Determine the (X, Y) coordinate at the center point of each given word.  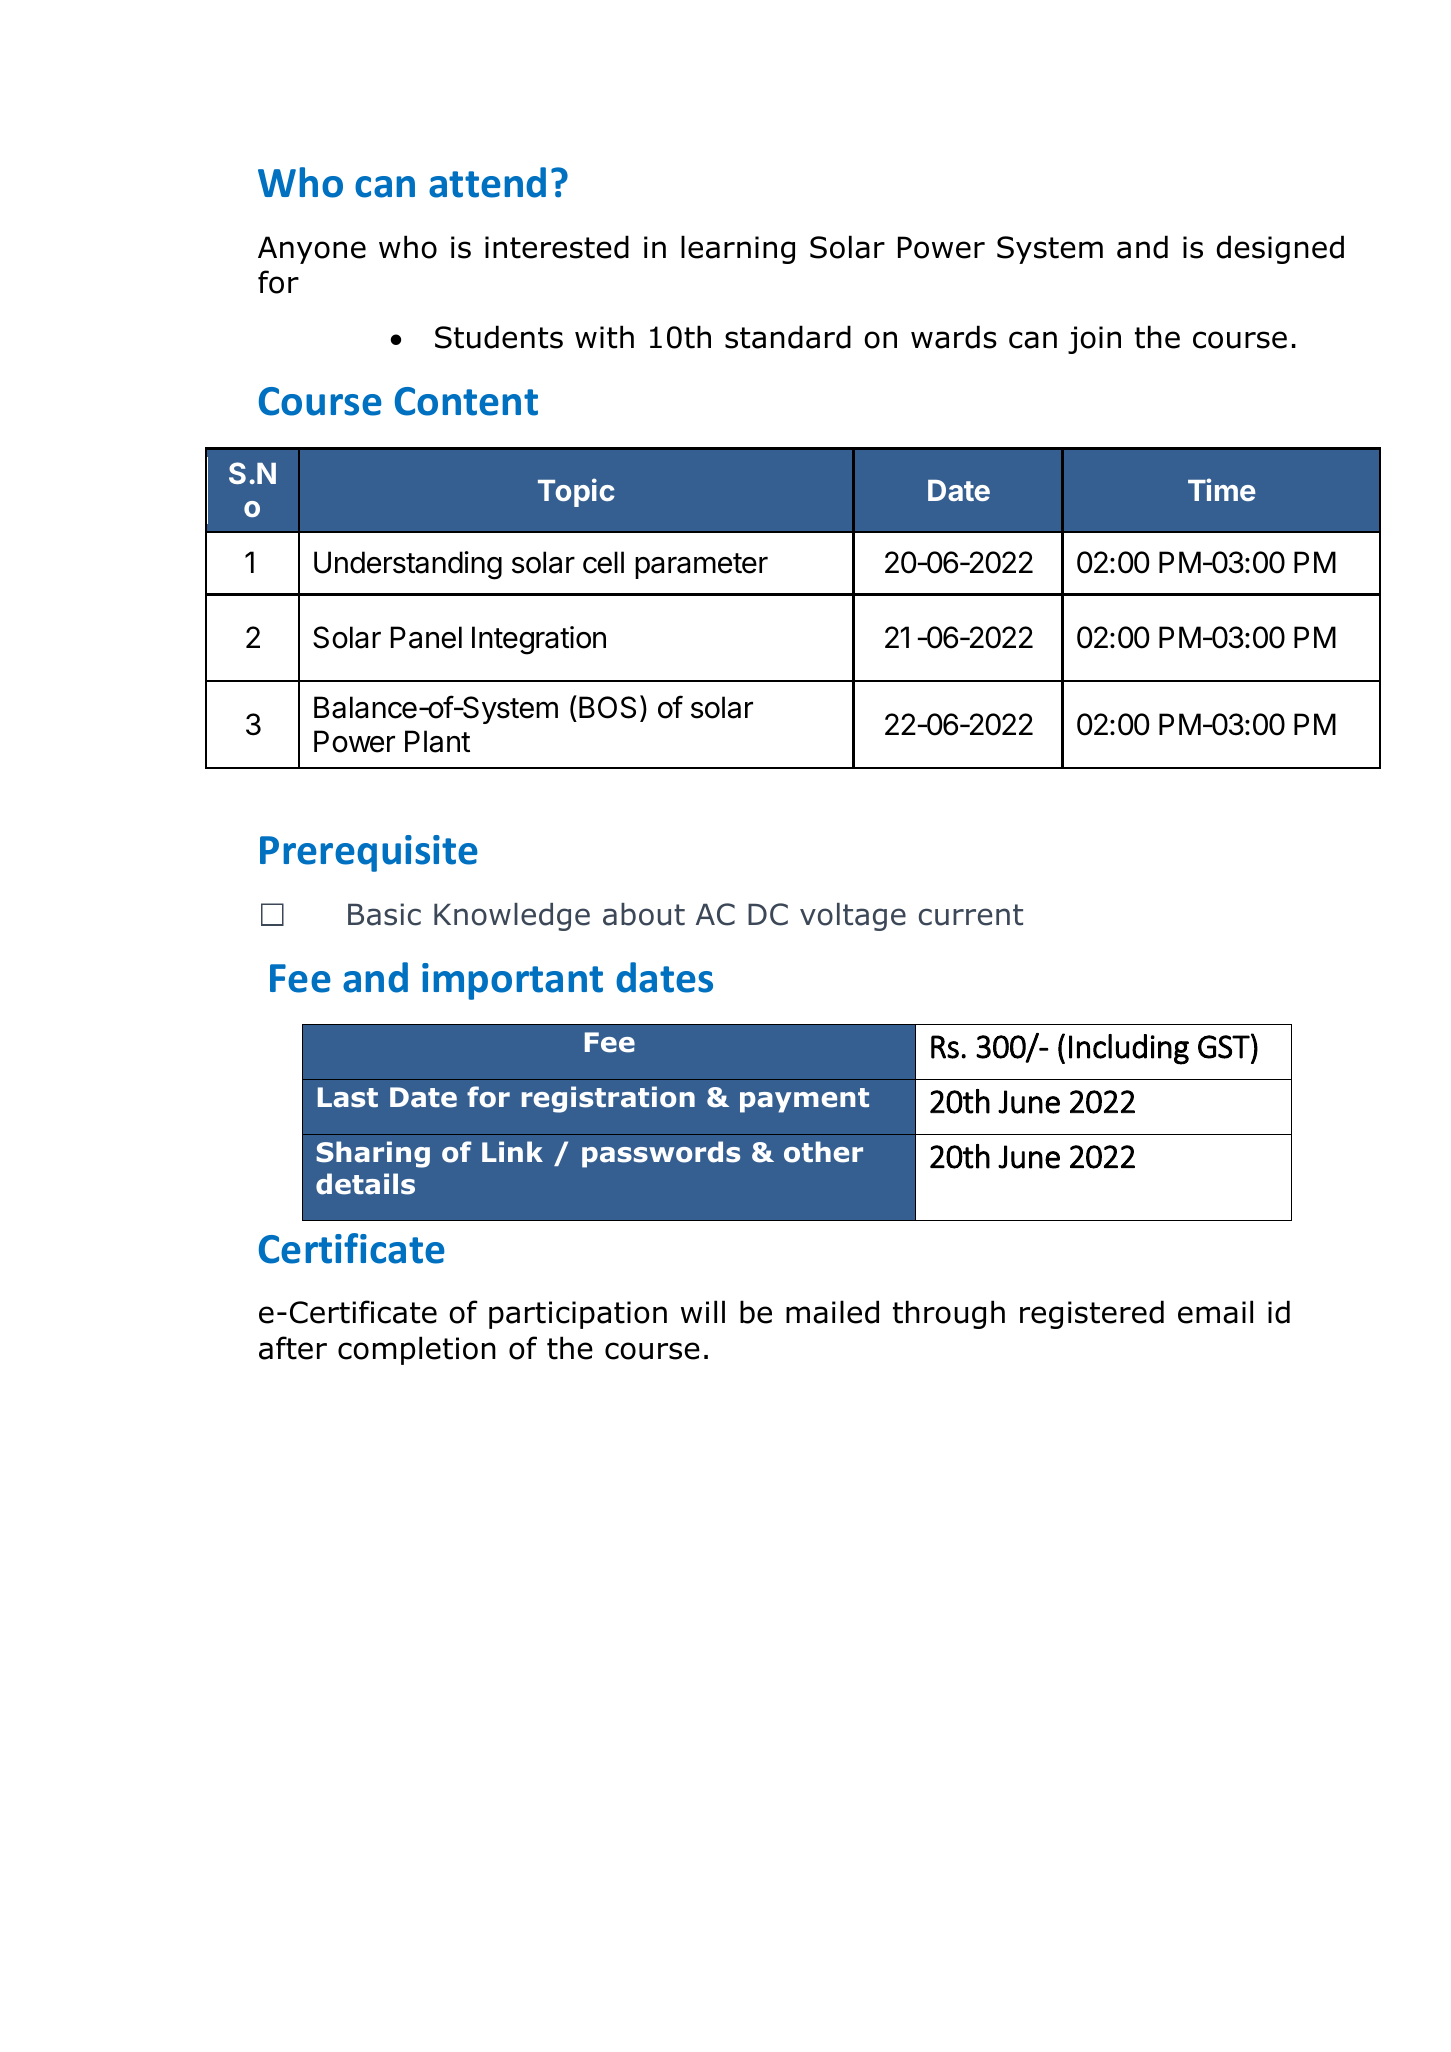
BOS (607, 707)
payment (804, 1100)
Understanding (408, 565)
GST (1225, 1046)
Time (1222, 489)
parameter (701, 566)
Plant (437, 741)
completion (417, 1350)
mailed (832, 1312)
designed (1280, 249)
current (971, 915)
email (1215, 1312)
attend (487, 182)
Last (348, 1097)
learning (738, 249)
